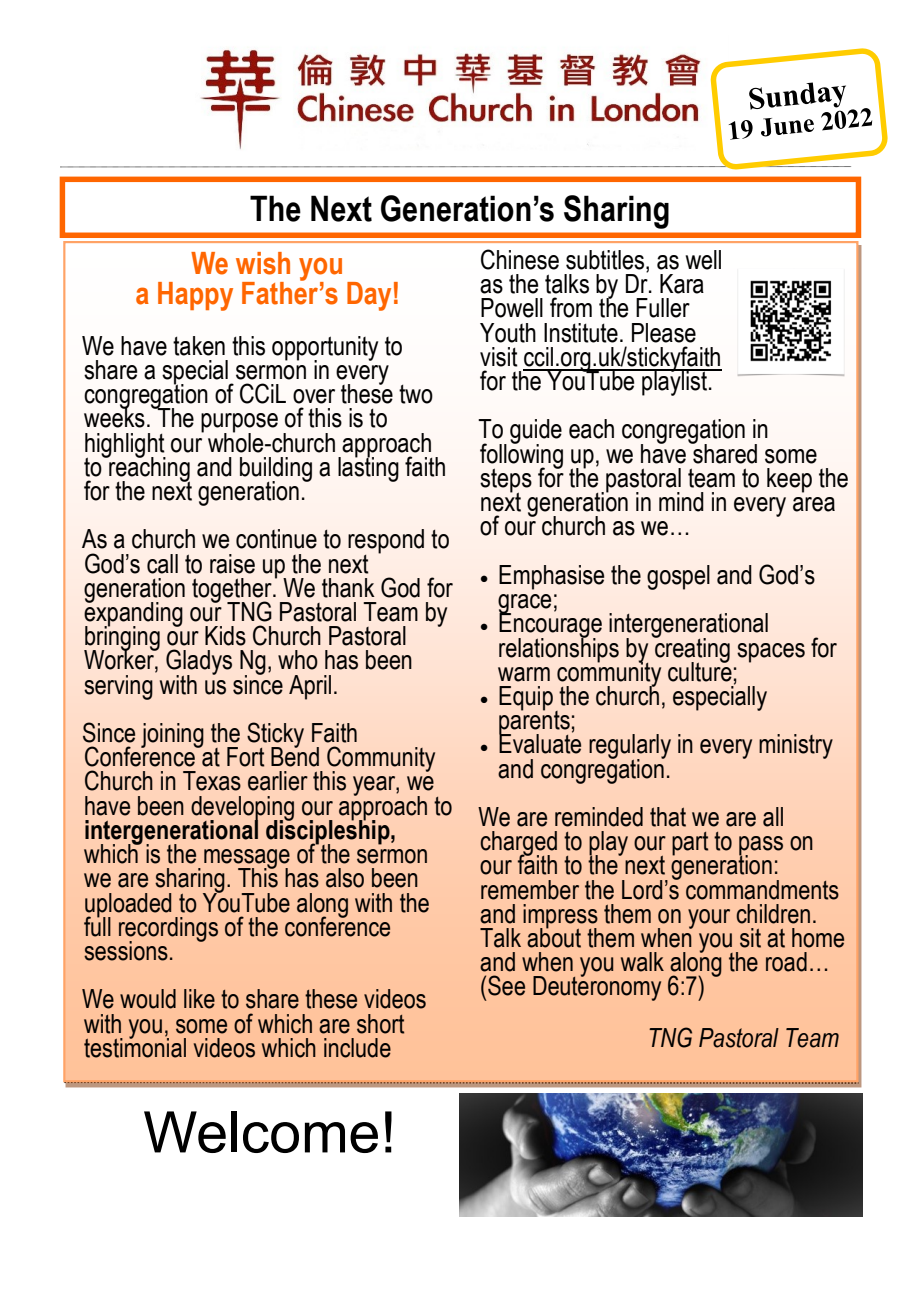 The height and width of the document is (1308, 924). Describe the element at coordinates (526, 698) in the document. I see `Equip` at that location.
